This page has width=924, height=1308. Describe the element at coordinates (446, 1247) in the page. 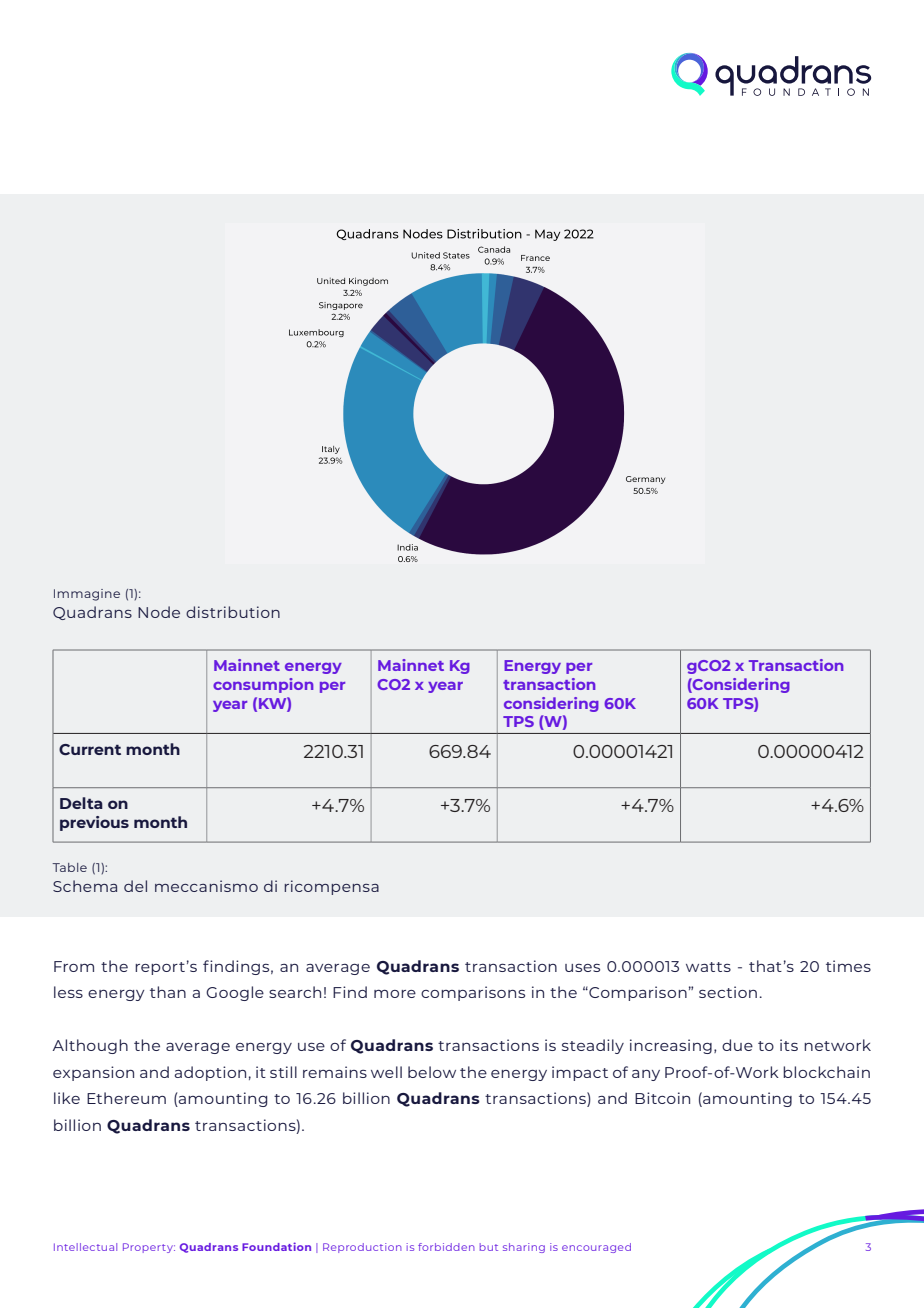

I see `forbidden` at that location.
